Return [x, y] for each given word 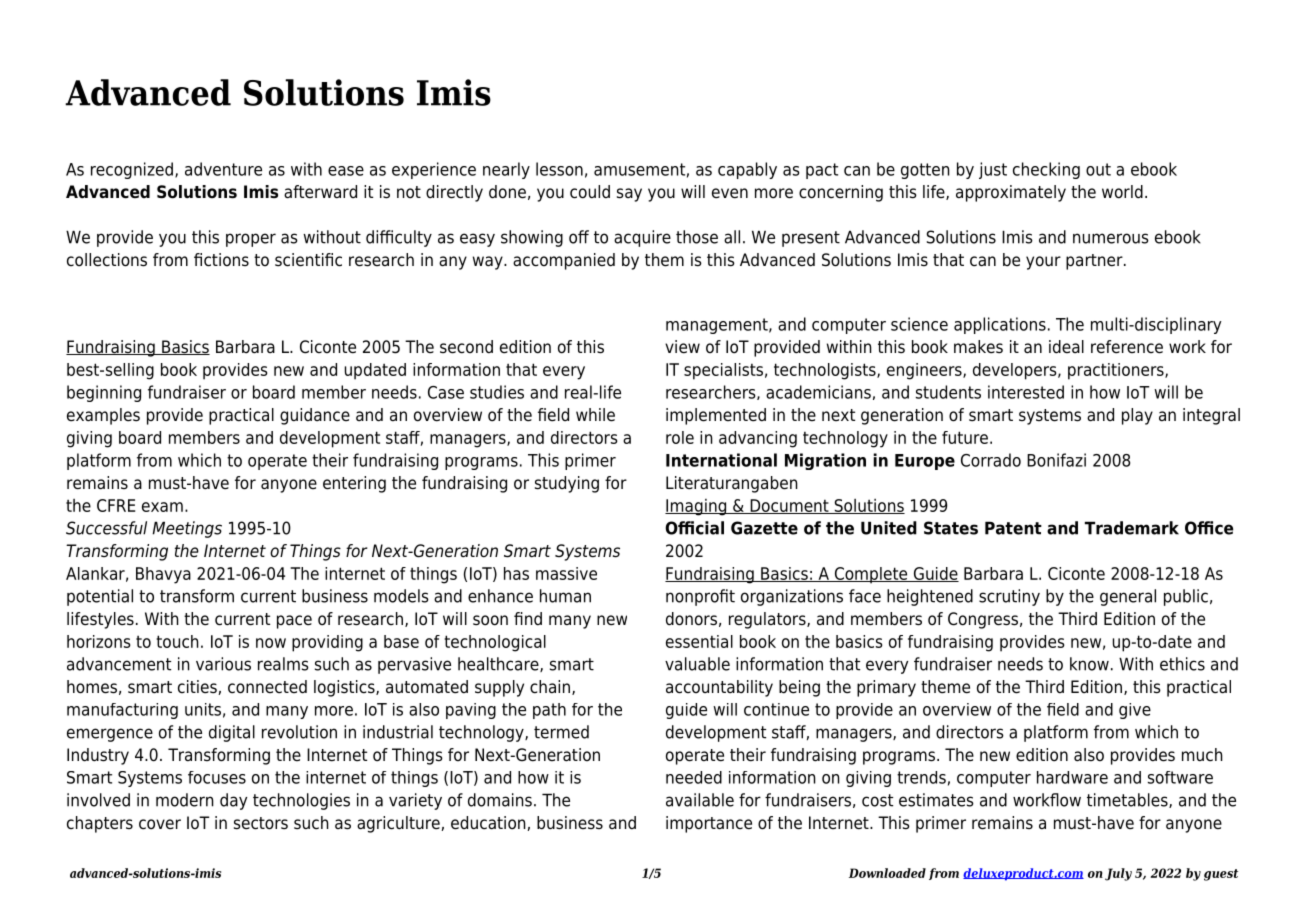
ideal [1066, 347]
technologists [826, 371]
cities [198, 687]
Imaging [697, 507]
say [629, 195]
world [1122, 192]
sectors [261, 823]
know [1089, 664]
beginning [104, 393]
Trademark [1132, 528]
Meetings [187, 529]
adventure [223, 169]
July [1118, 874]
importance [709, 824]
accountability [719, 688]
